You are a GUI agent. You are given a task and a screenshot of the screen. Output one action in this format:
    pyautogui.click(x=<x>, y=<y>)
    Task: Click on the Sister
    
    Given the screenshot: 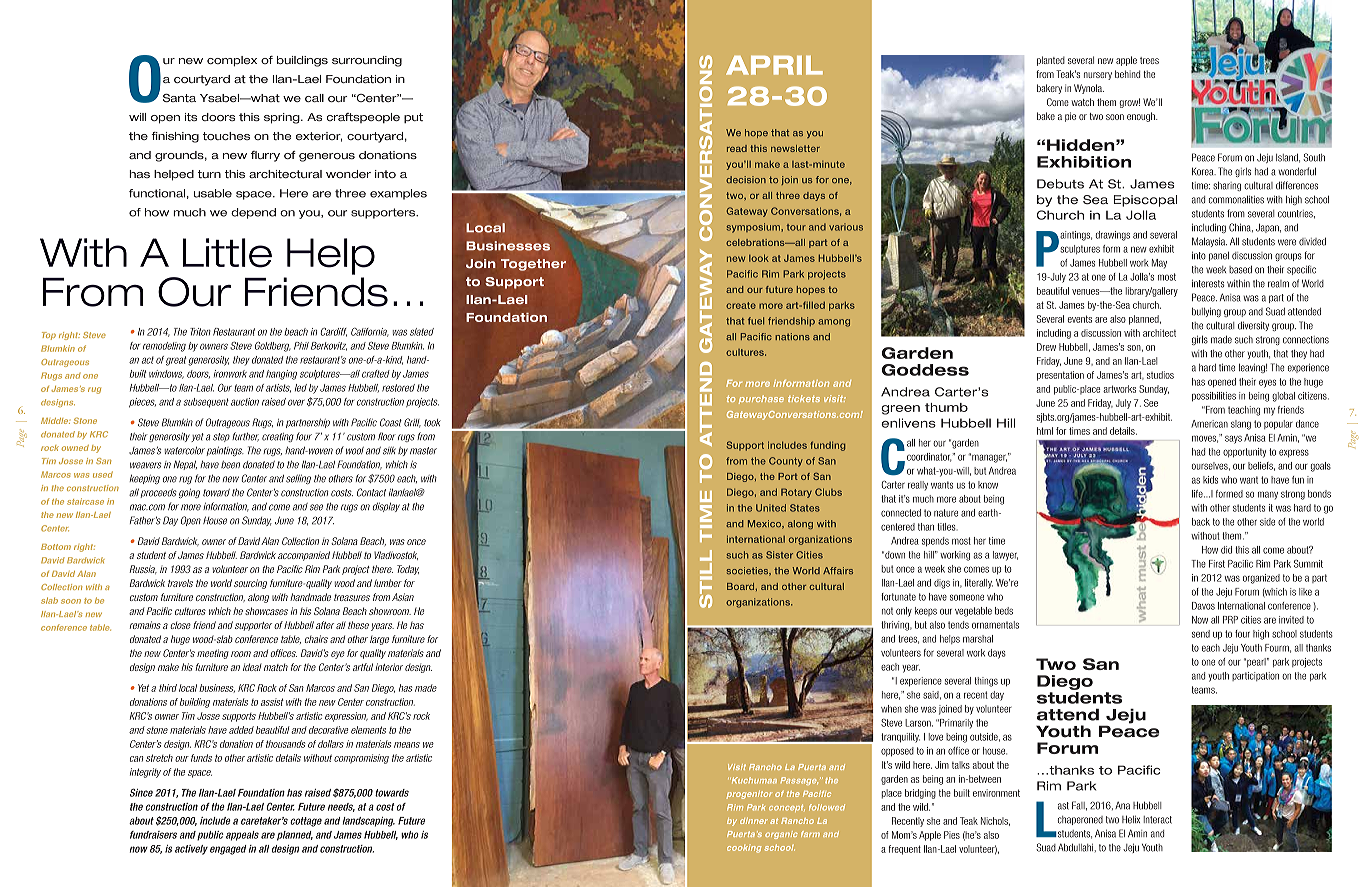 What is the action you would take?
    pyautogui.click(x=779, y=555)
